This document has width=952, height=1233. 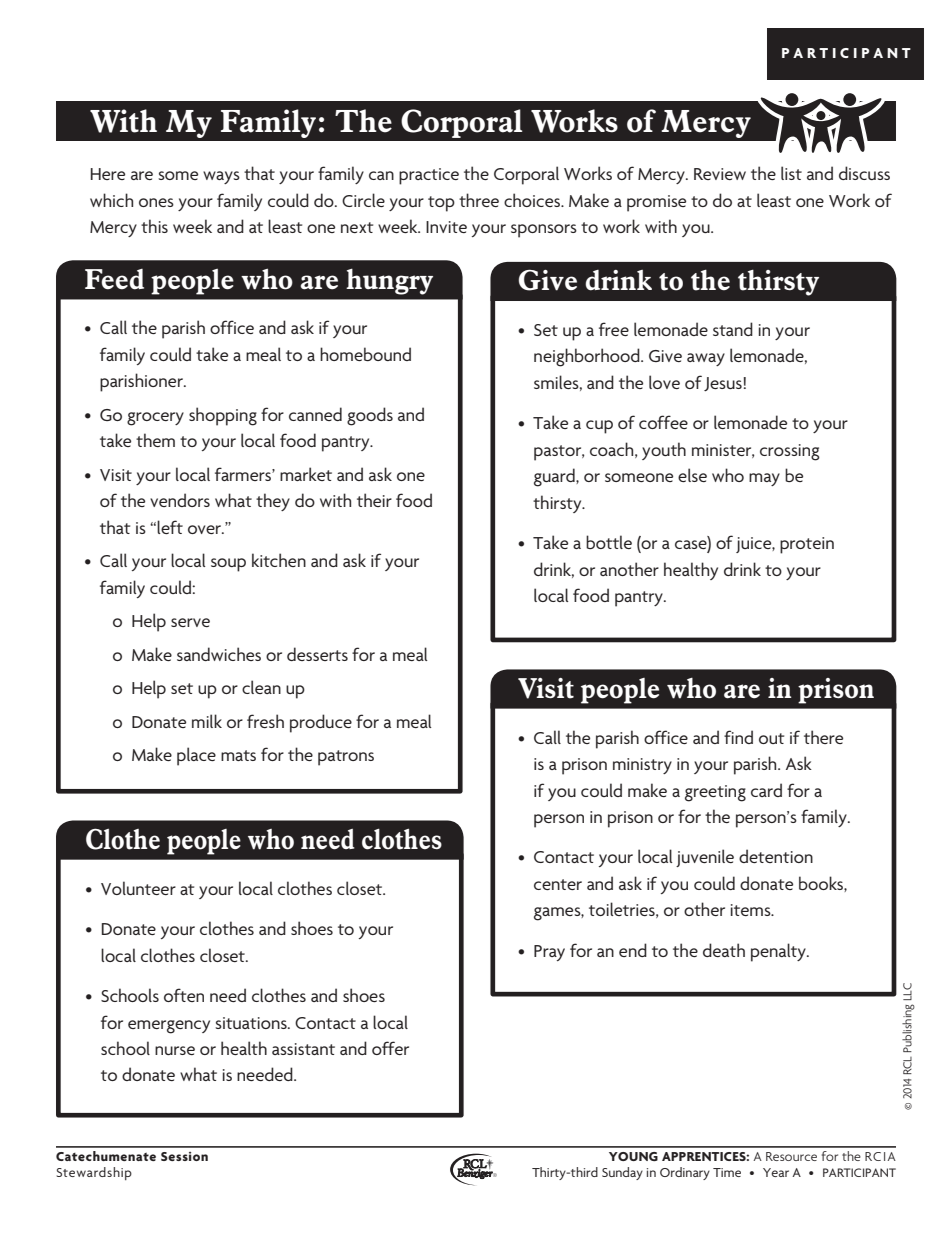 I want to click on left, so click(x=170, y=527).
